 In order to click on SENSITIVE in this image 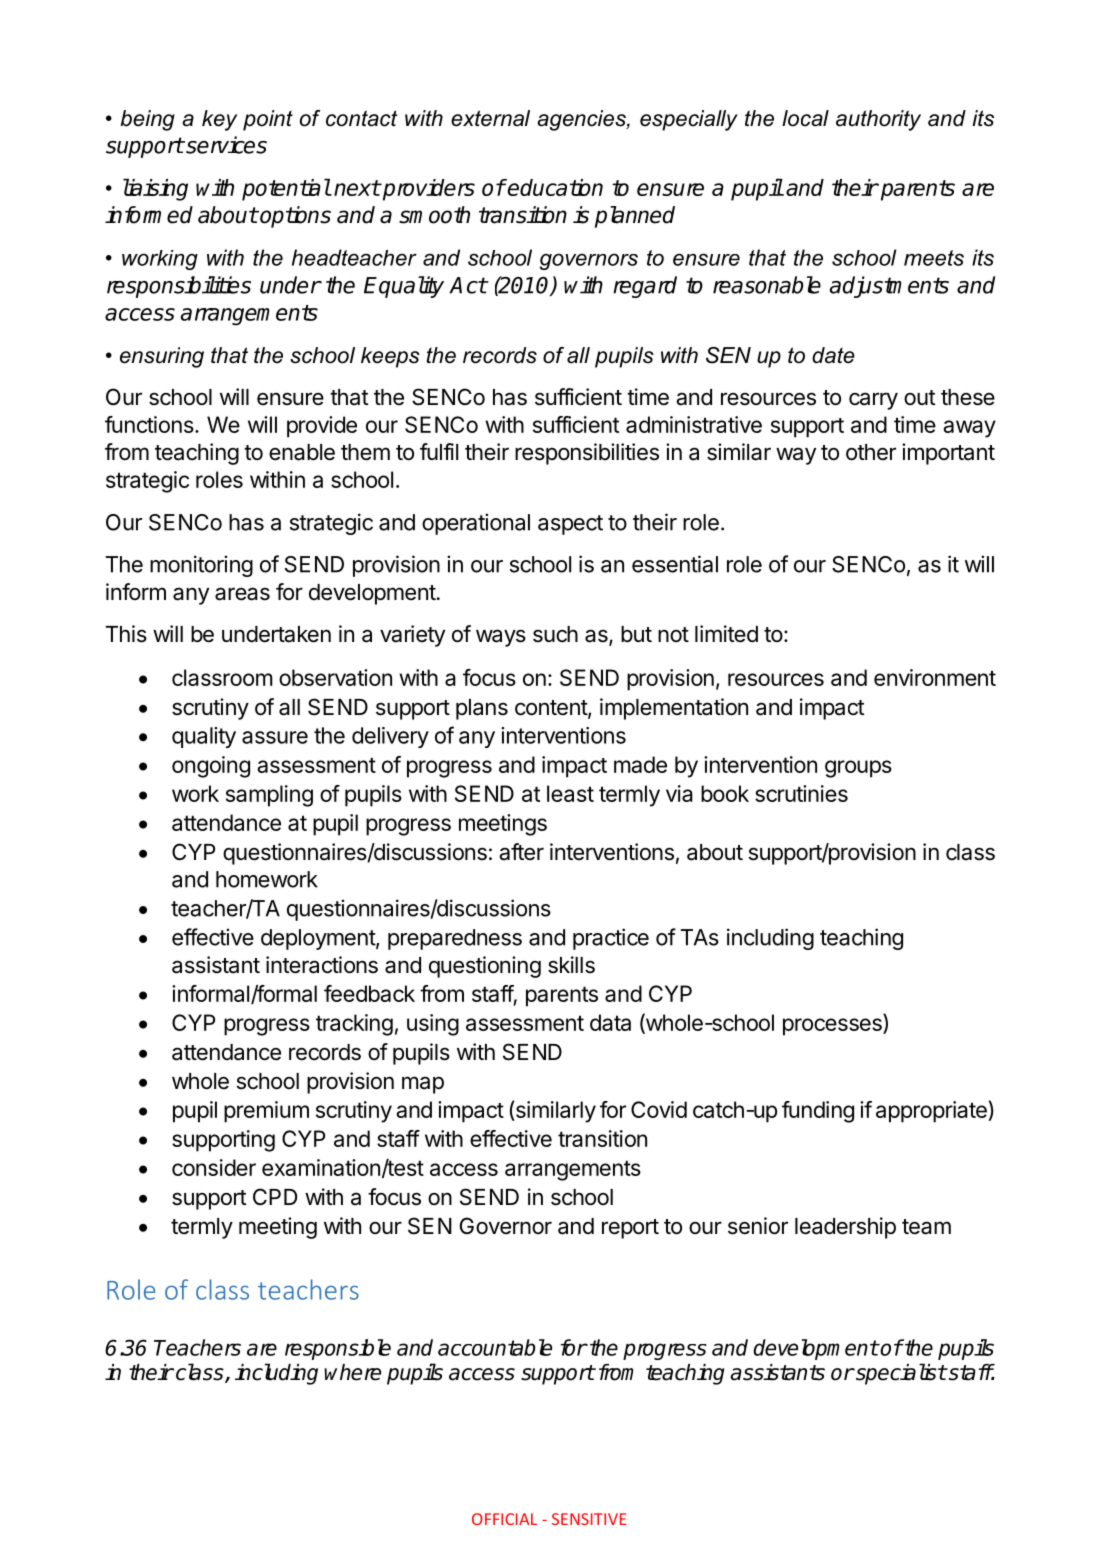, I will do `click(589, 1519)`.
